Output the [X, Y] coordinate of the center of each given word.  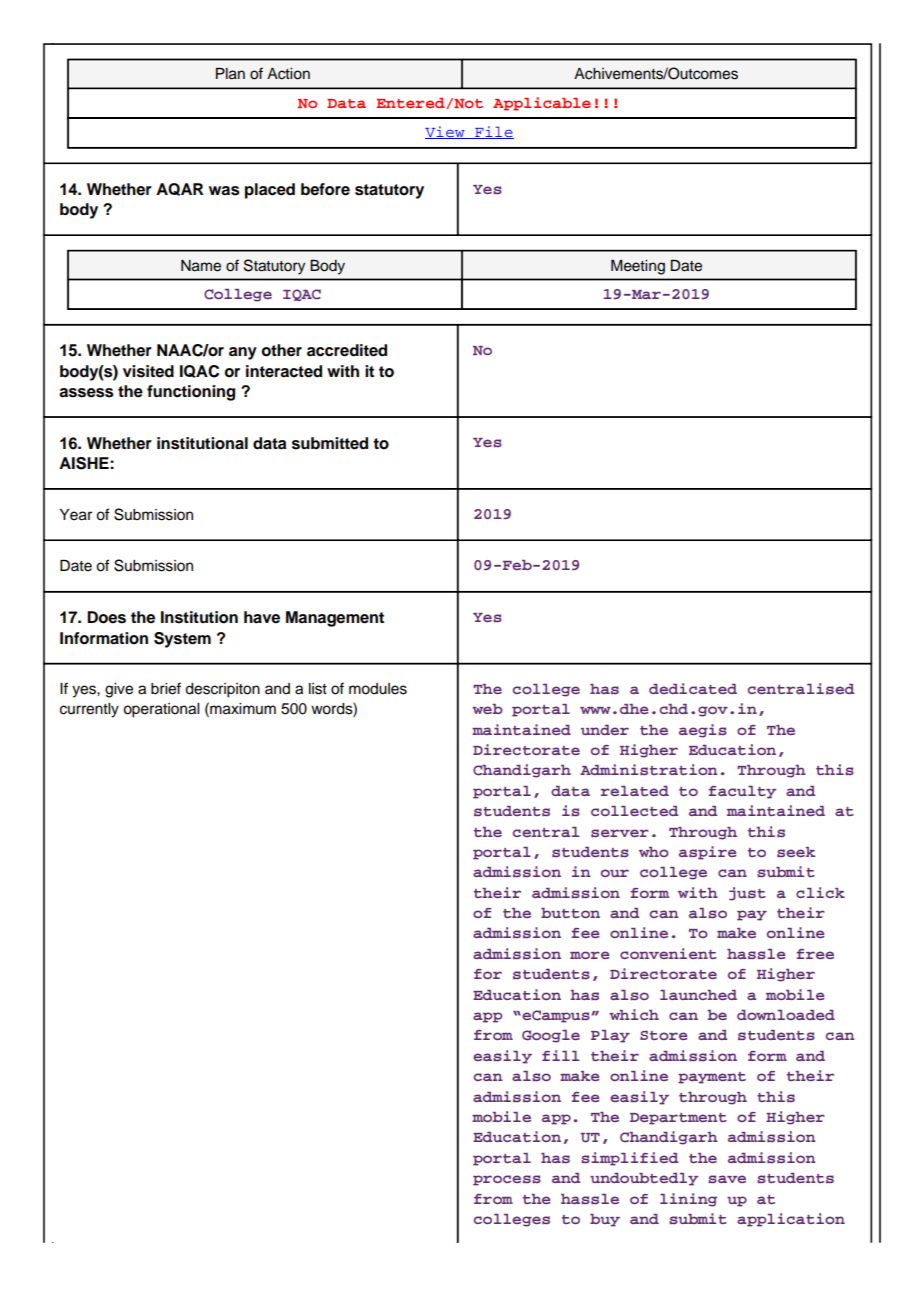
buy [605, 1220]
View [446, 132]
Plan [230, 74]
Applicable [542, 104]
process [507, 1180]
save [727, 1179]
